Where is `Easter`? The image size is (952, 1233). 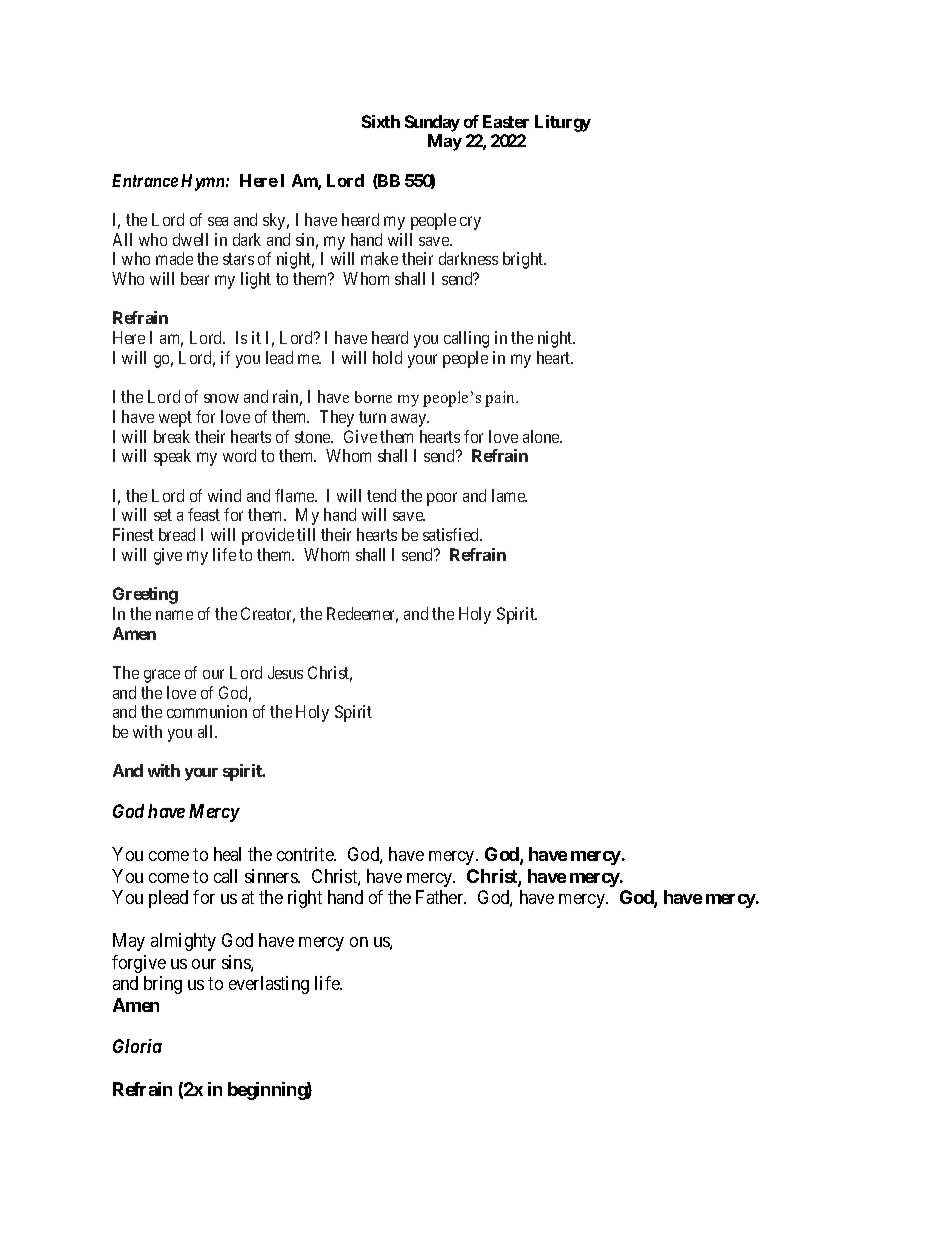
Easter is located at coordinates (506, 121).
